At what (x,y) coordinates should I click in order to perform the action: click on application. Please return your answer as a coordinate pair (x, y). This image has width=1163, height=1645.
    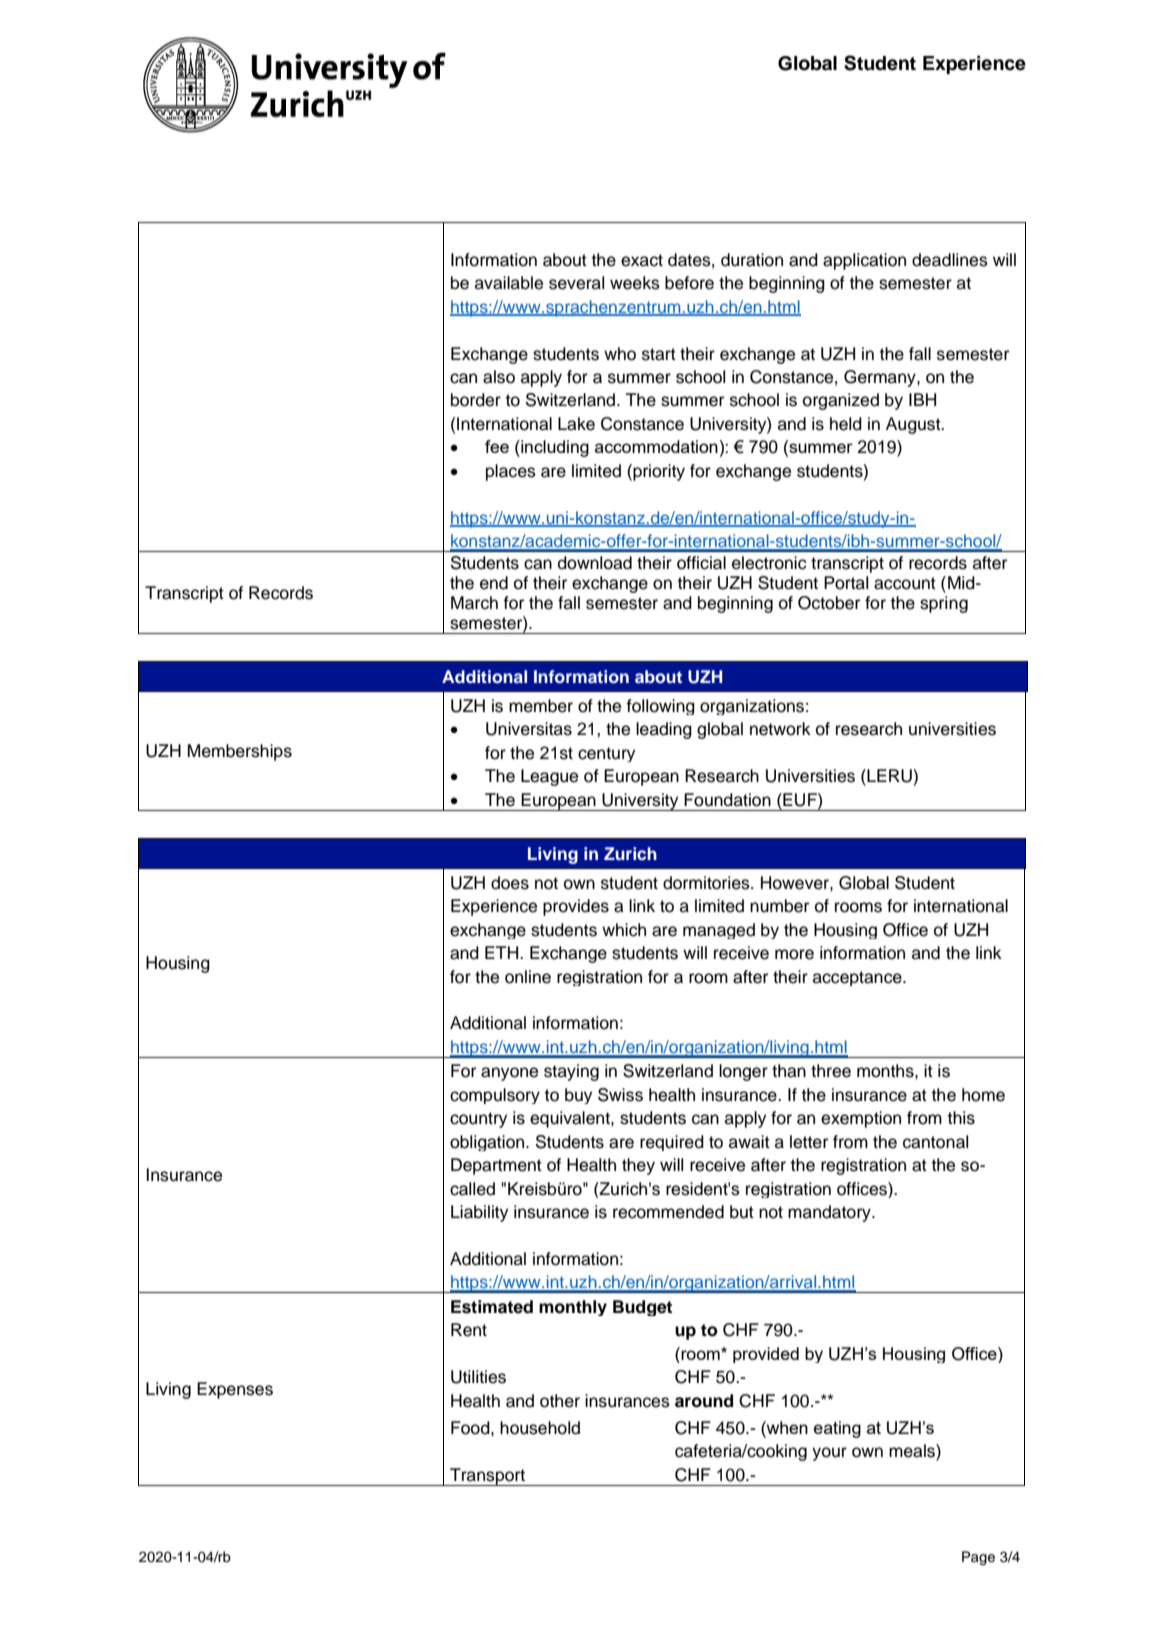
    Looking at the image, I should click on (864, 261).
